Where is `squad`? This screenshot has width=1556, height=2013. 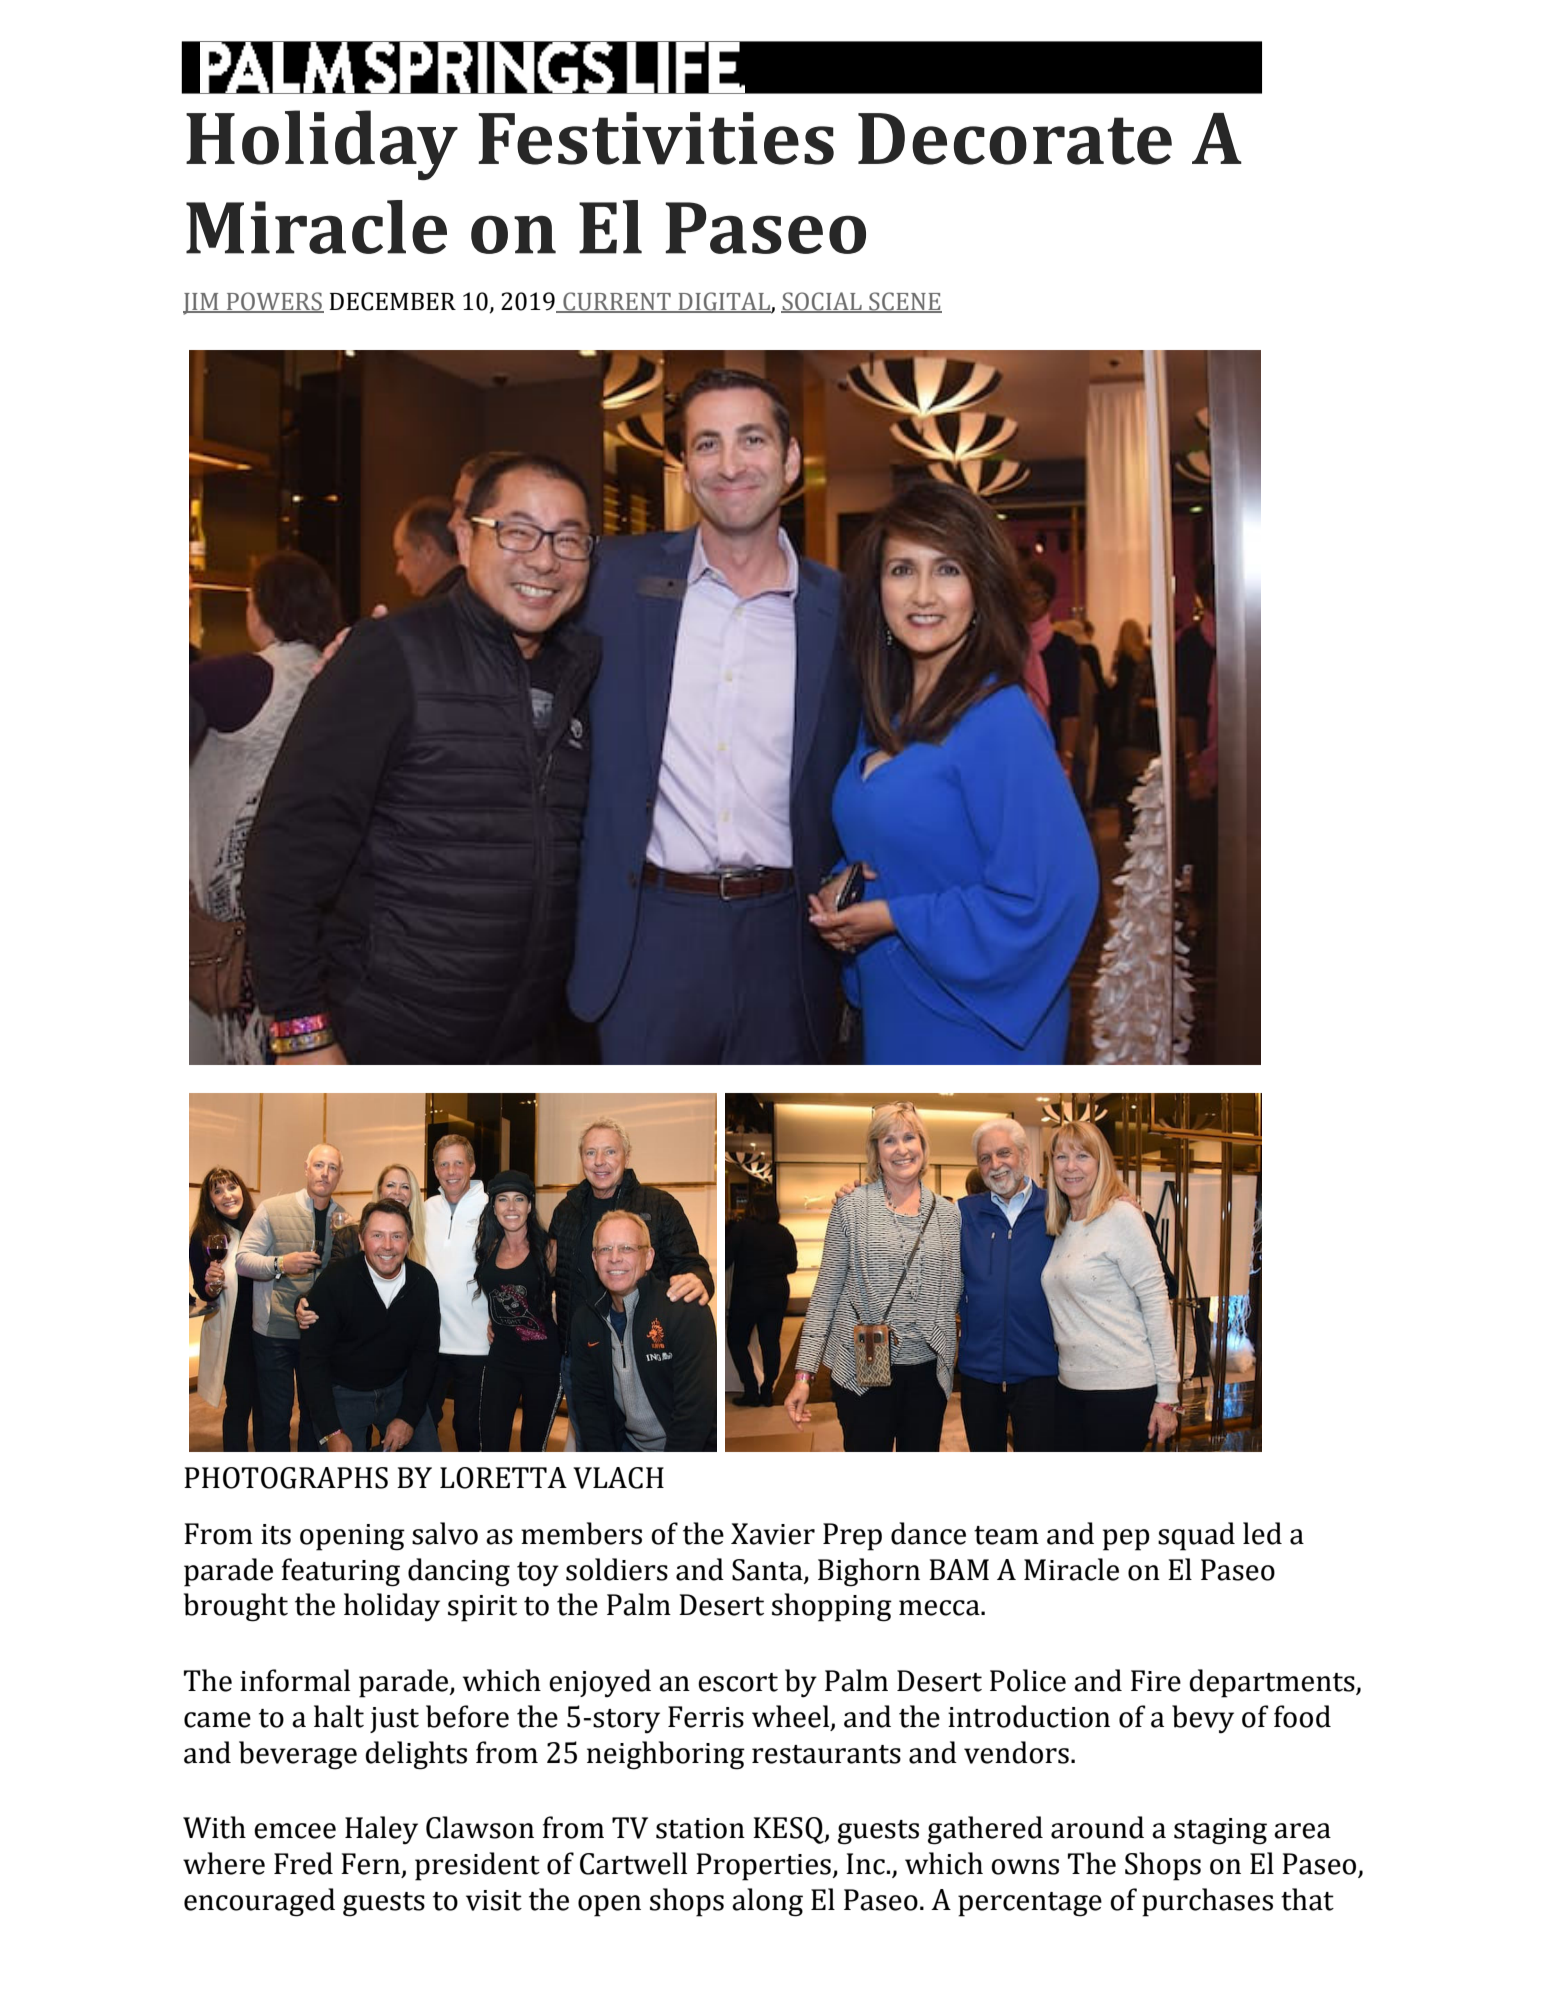
squad is located at coordinates (1196, 1536).
